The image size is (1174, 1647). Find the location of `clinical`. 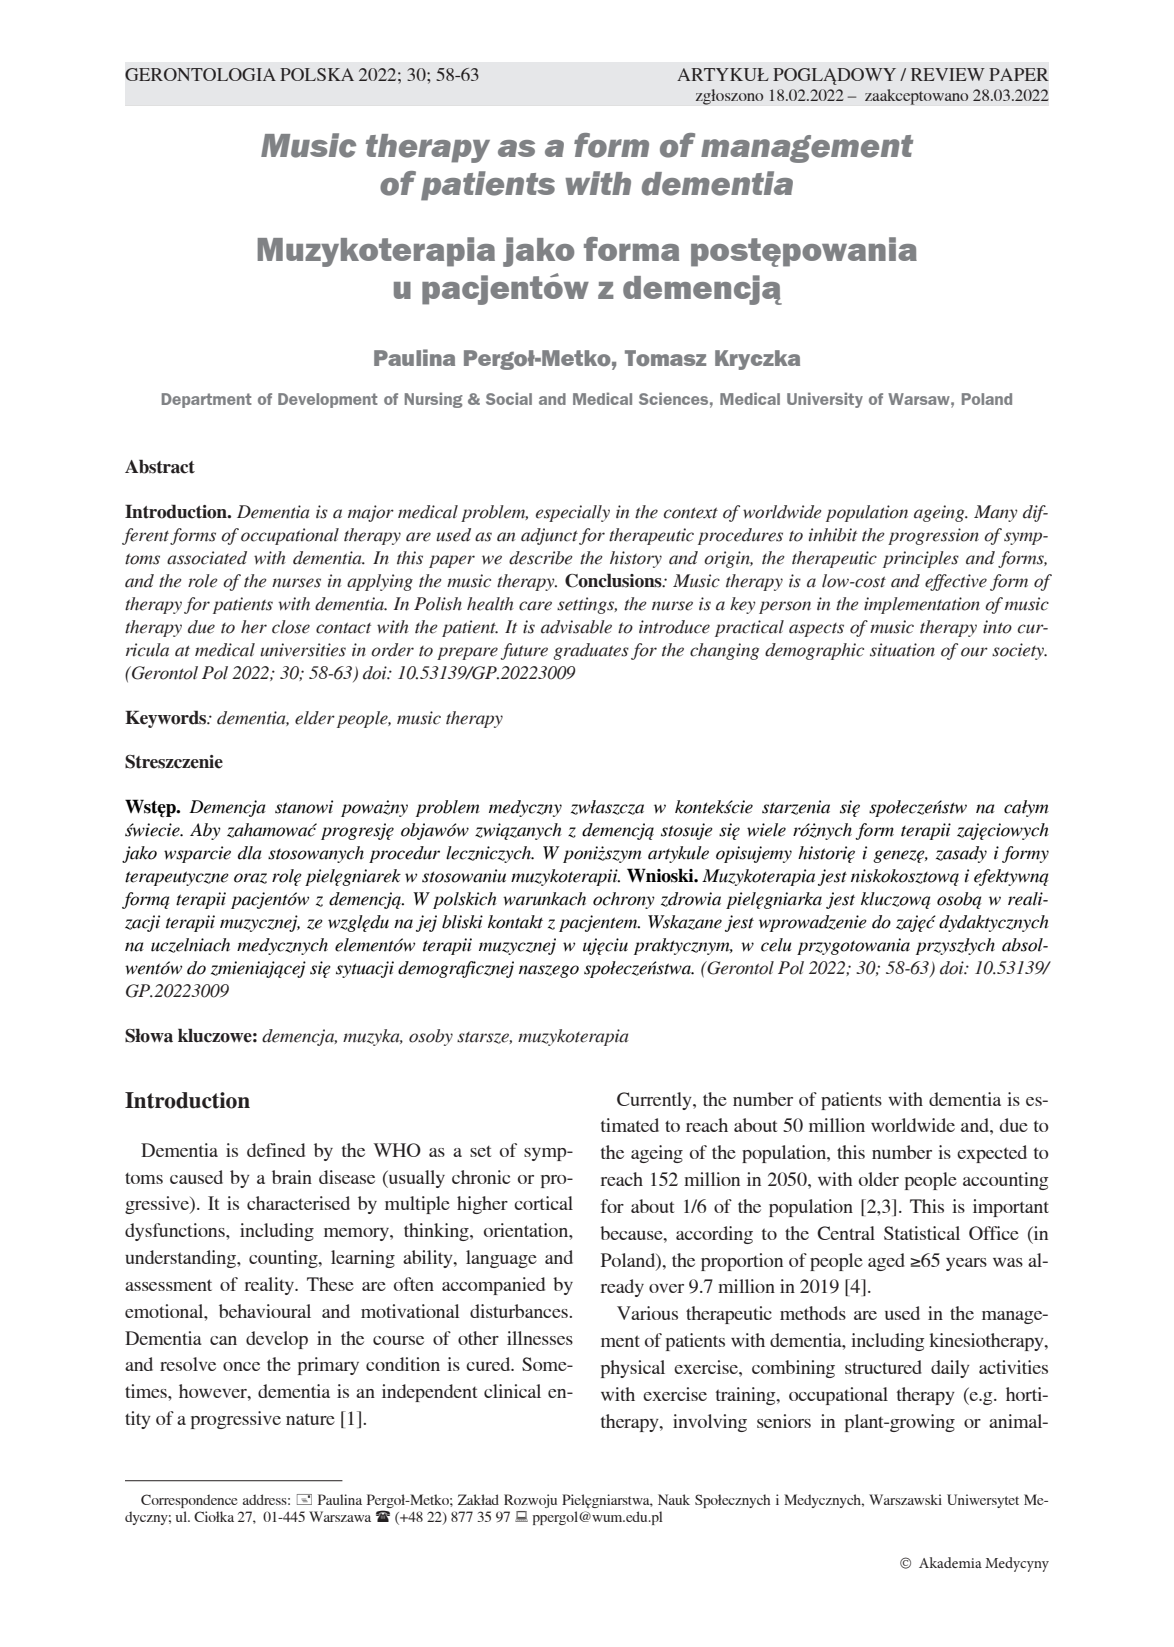

clinical is located at coordinates (512, 1391).
